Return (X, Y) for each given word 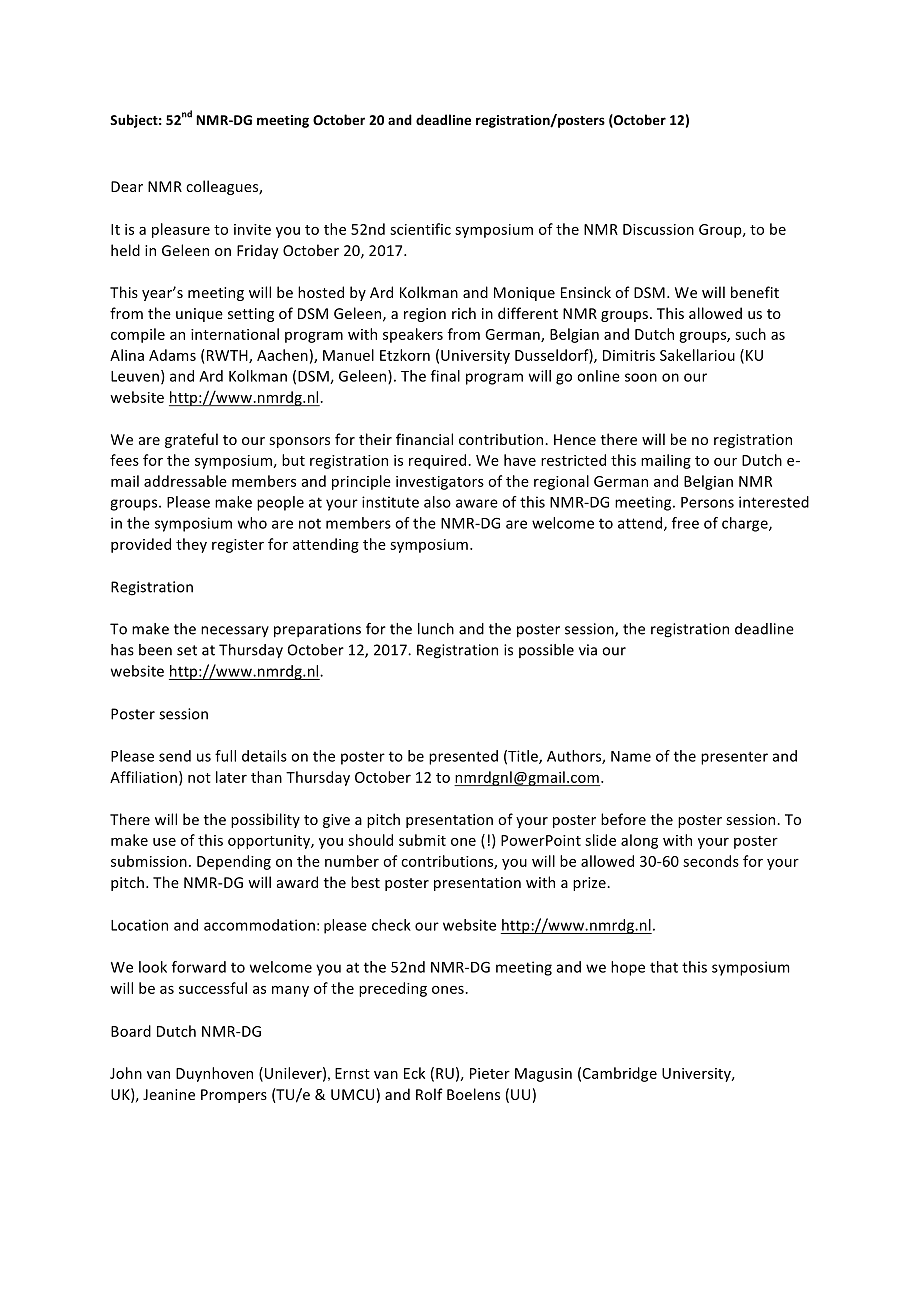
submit (422, 840)
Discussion (658, 229)
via (588, 650)
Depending (234, 862)
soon (641, 377)
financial (424, 439)
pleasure (181, 230)
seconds (711, 861)
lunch (436, 629)
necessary (235, 631)
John (126, 1073)
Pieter (490, 1073)
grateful (191, 440)
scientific (420, 229)
